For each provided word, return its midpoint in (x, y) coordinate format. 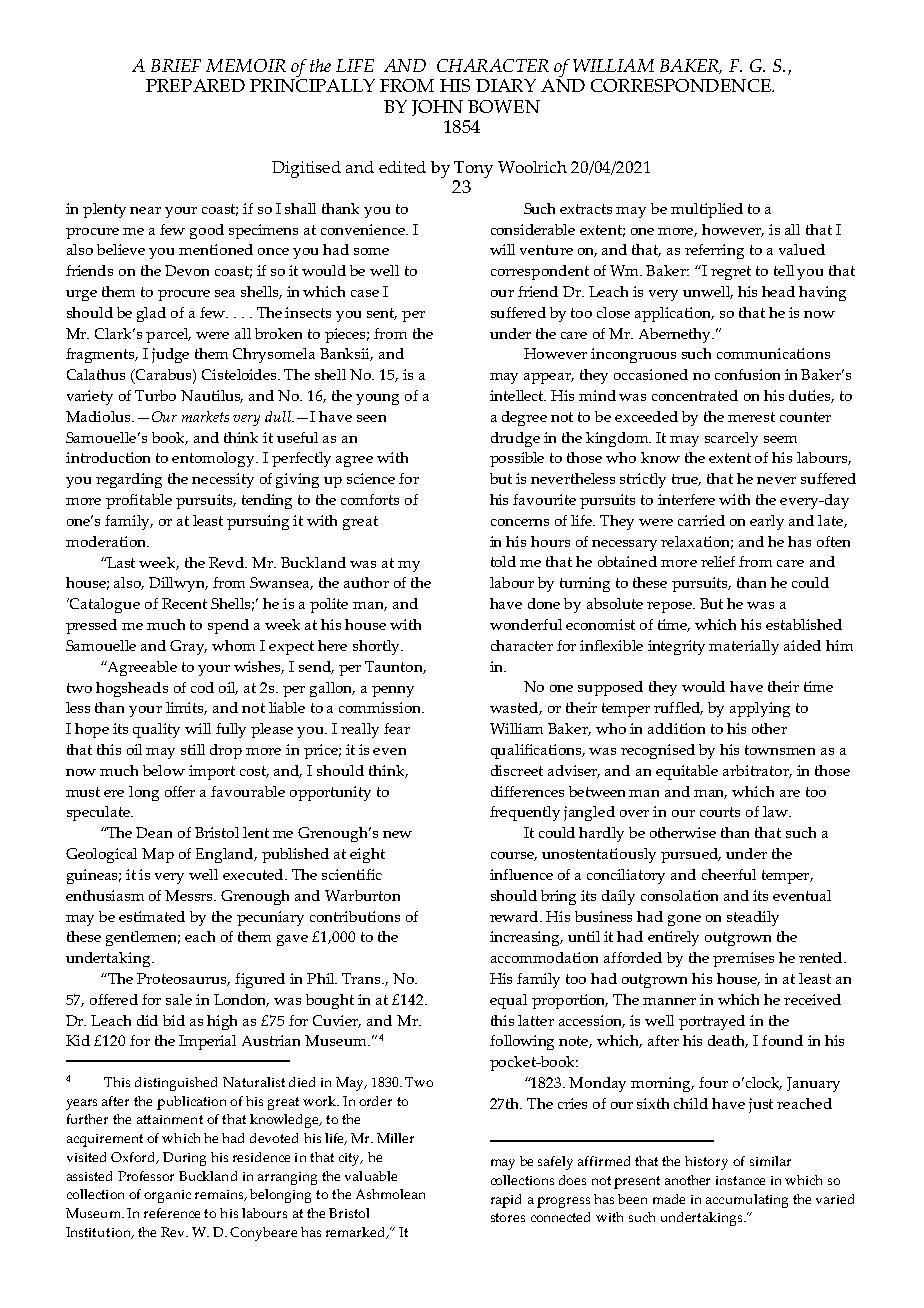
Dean (154, 832)
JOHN (437, 108)
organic (167, 1196)
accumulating (747, 1201)
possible (517, 459)
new (397, 834)
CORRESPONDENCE (682, 85)
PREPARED (195, 85)
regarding (129, 480)
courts (720, 812)
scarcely (731, 439)
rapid (506, 1201)
